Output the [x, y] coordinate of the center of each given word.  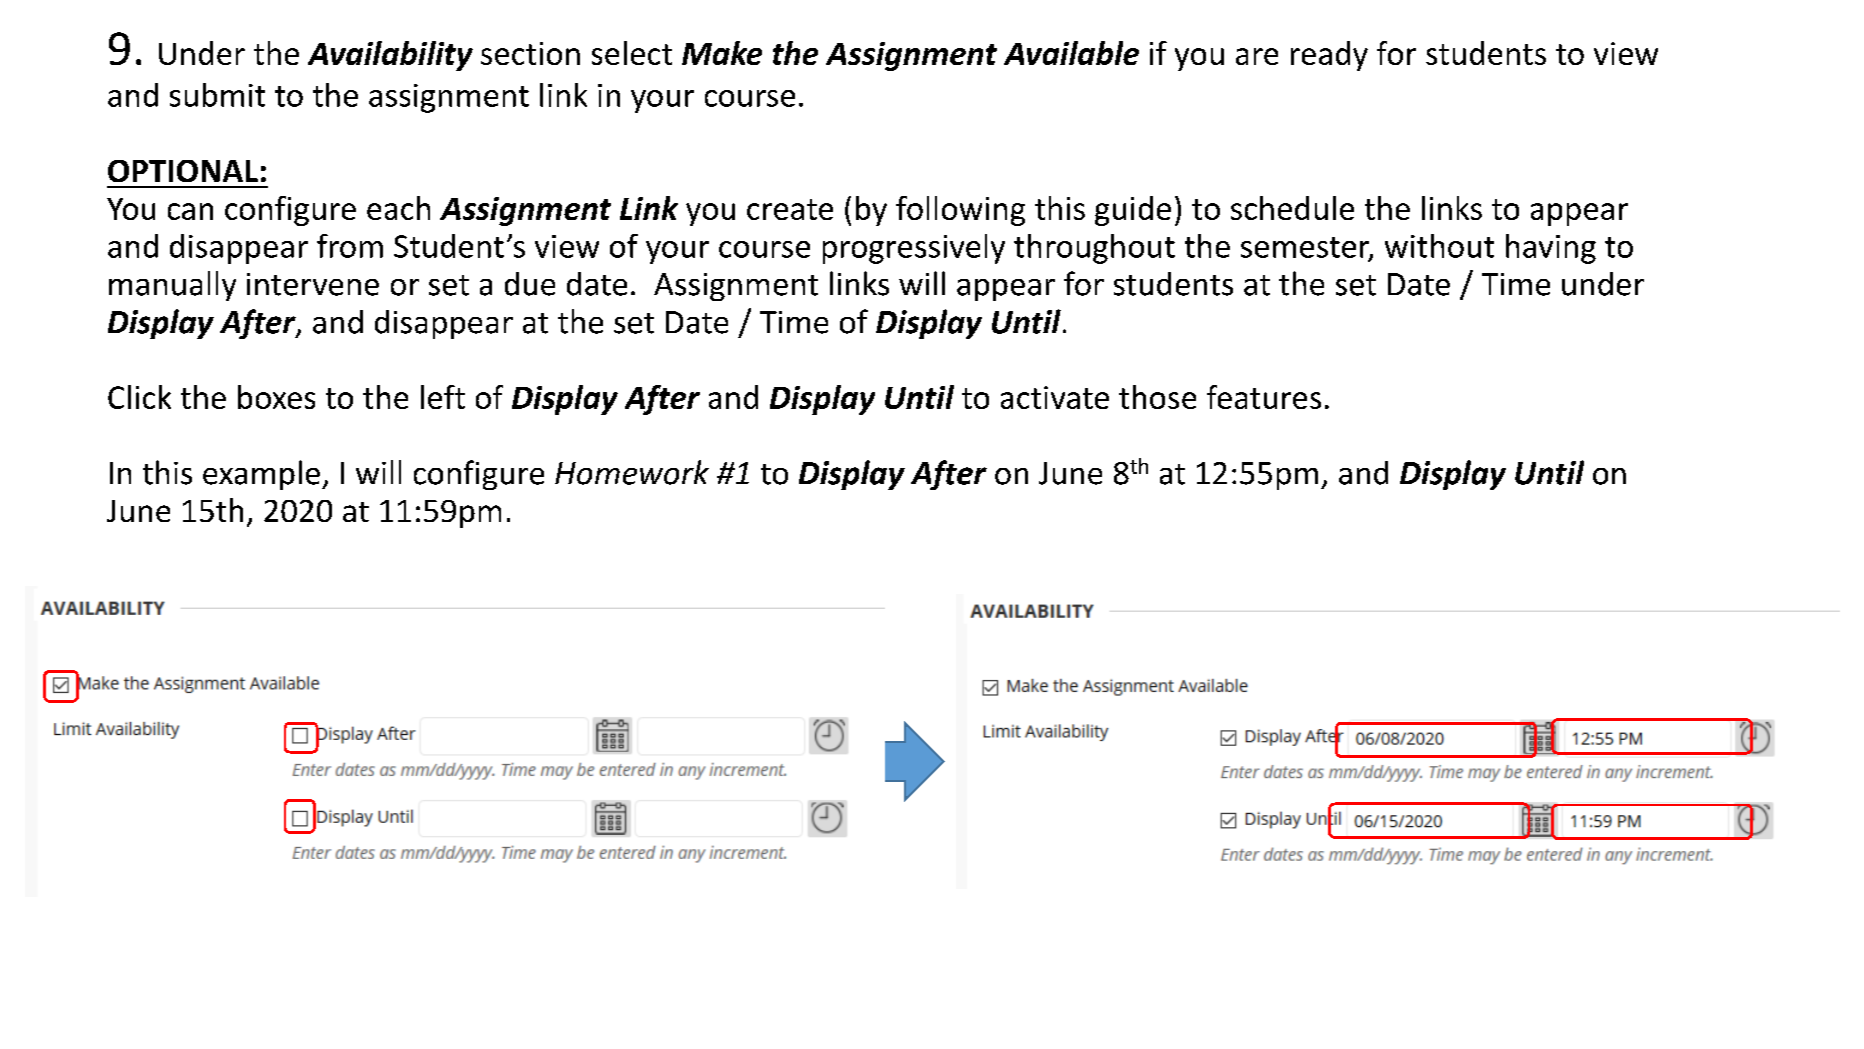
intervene [313, 284]
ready [1329, 56]
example [261, 475]
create [790, 209]
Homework [632, 472]
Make [722, 53]
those [1157, 397]
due [530, 284]
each [398, 208]
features [1264, 397]
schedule [1292, 208]
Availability [390, 56]
